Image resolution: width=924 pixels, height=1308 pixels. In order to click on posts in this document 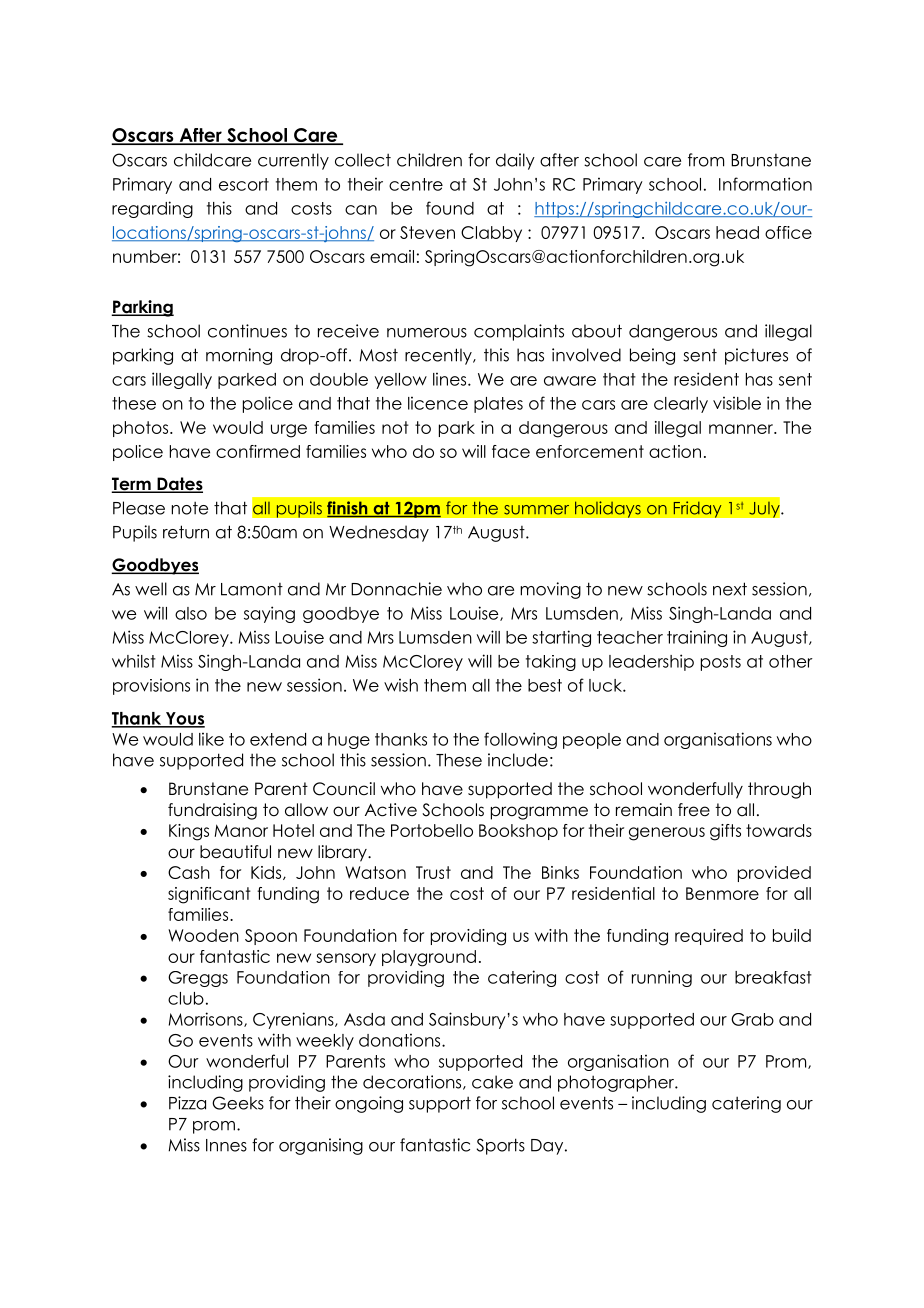, I will do `click(721, 663)`.
